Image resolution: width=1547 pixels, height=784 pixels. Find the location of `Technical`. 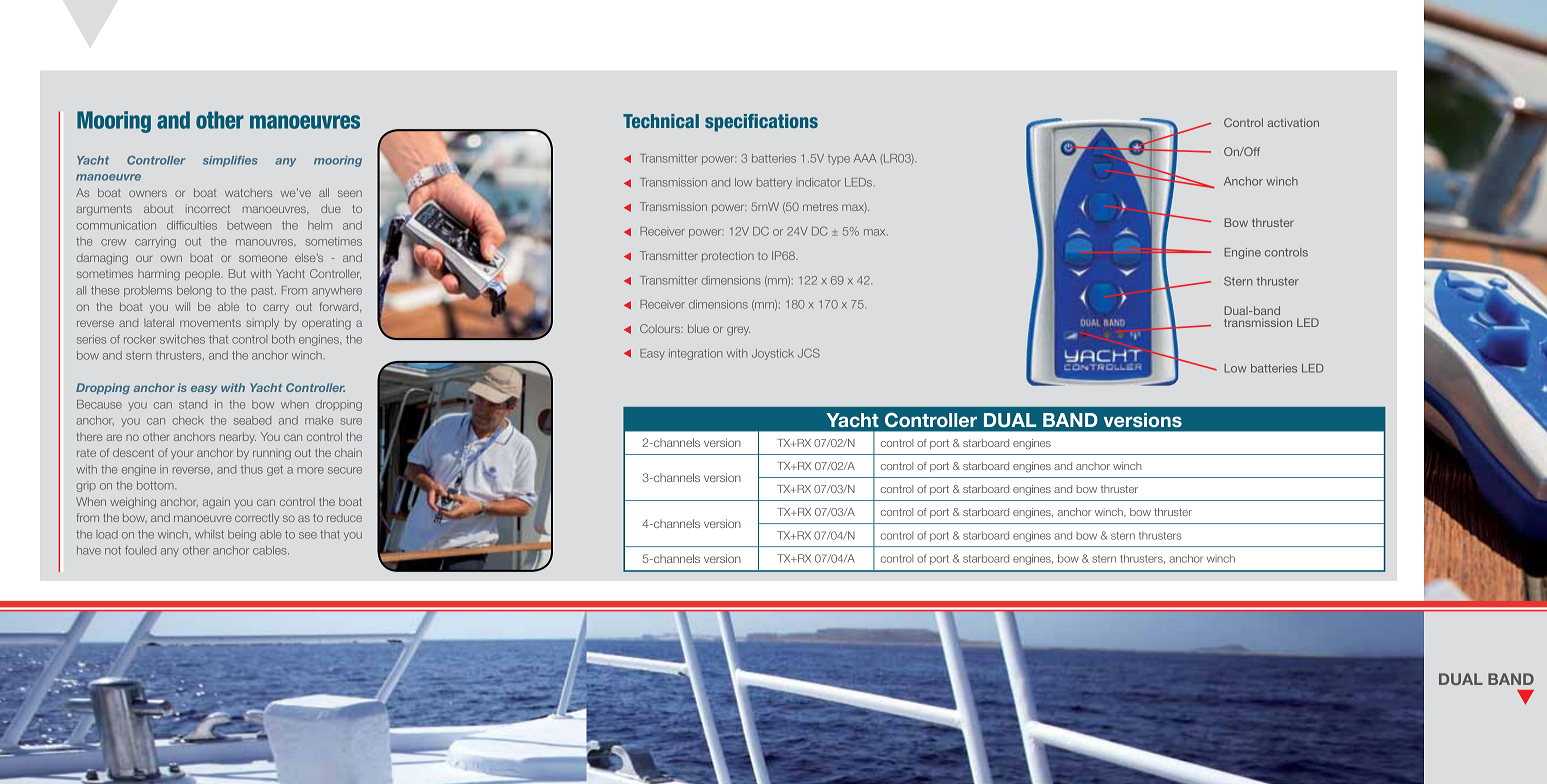

Technical is located at coordinates (661, 121).
